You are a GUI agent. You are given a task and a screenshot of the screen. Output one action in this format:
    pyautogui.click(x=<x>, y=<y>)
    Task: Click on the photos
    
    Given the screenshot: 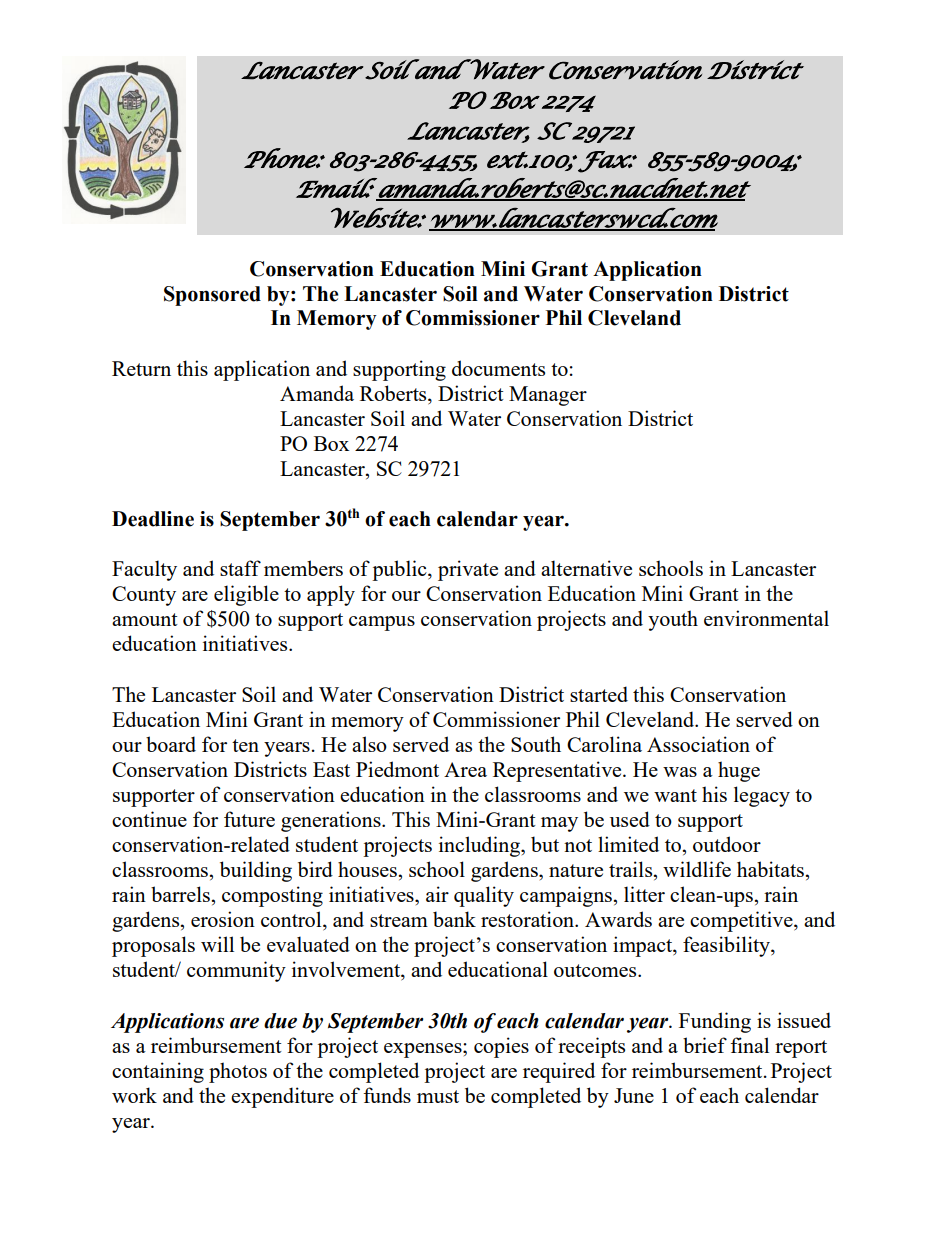 What is the action you would take?
    pyautogui.click(x=238, y=1072)
